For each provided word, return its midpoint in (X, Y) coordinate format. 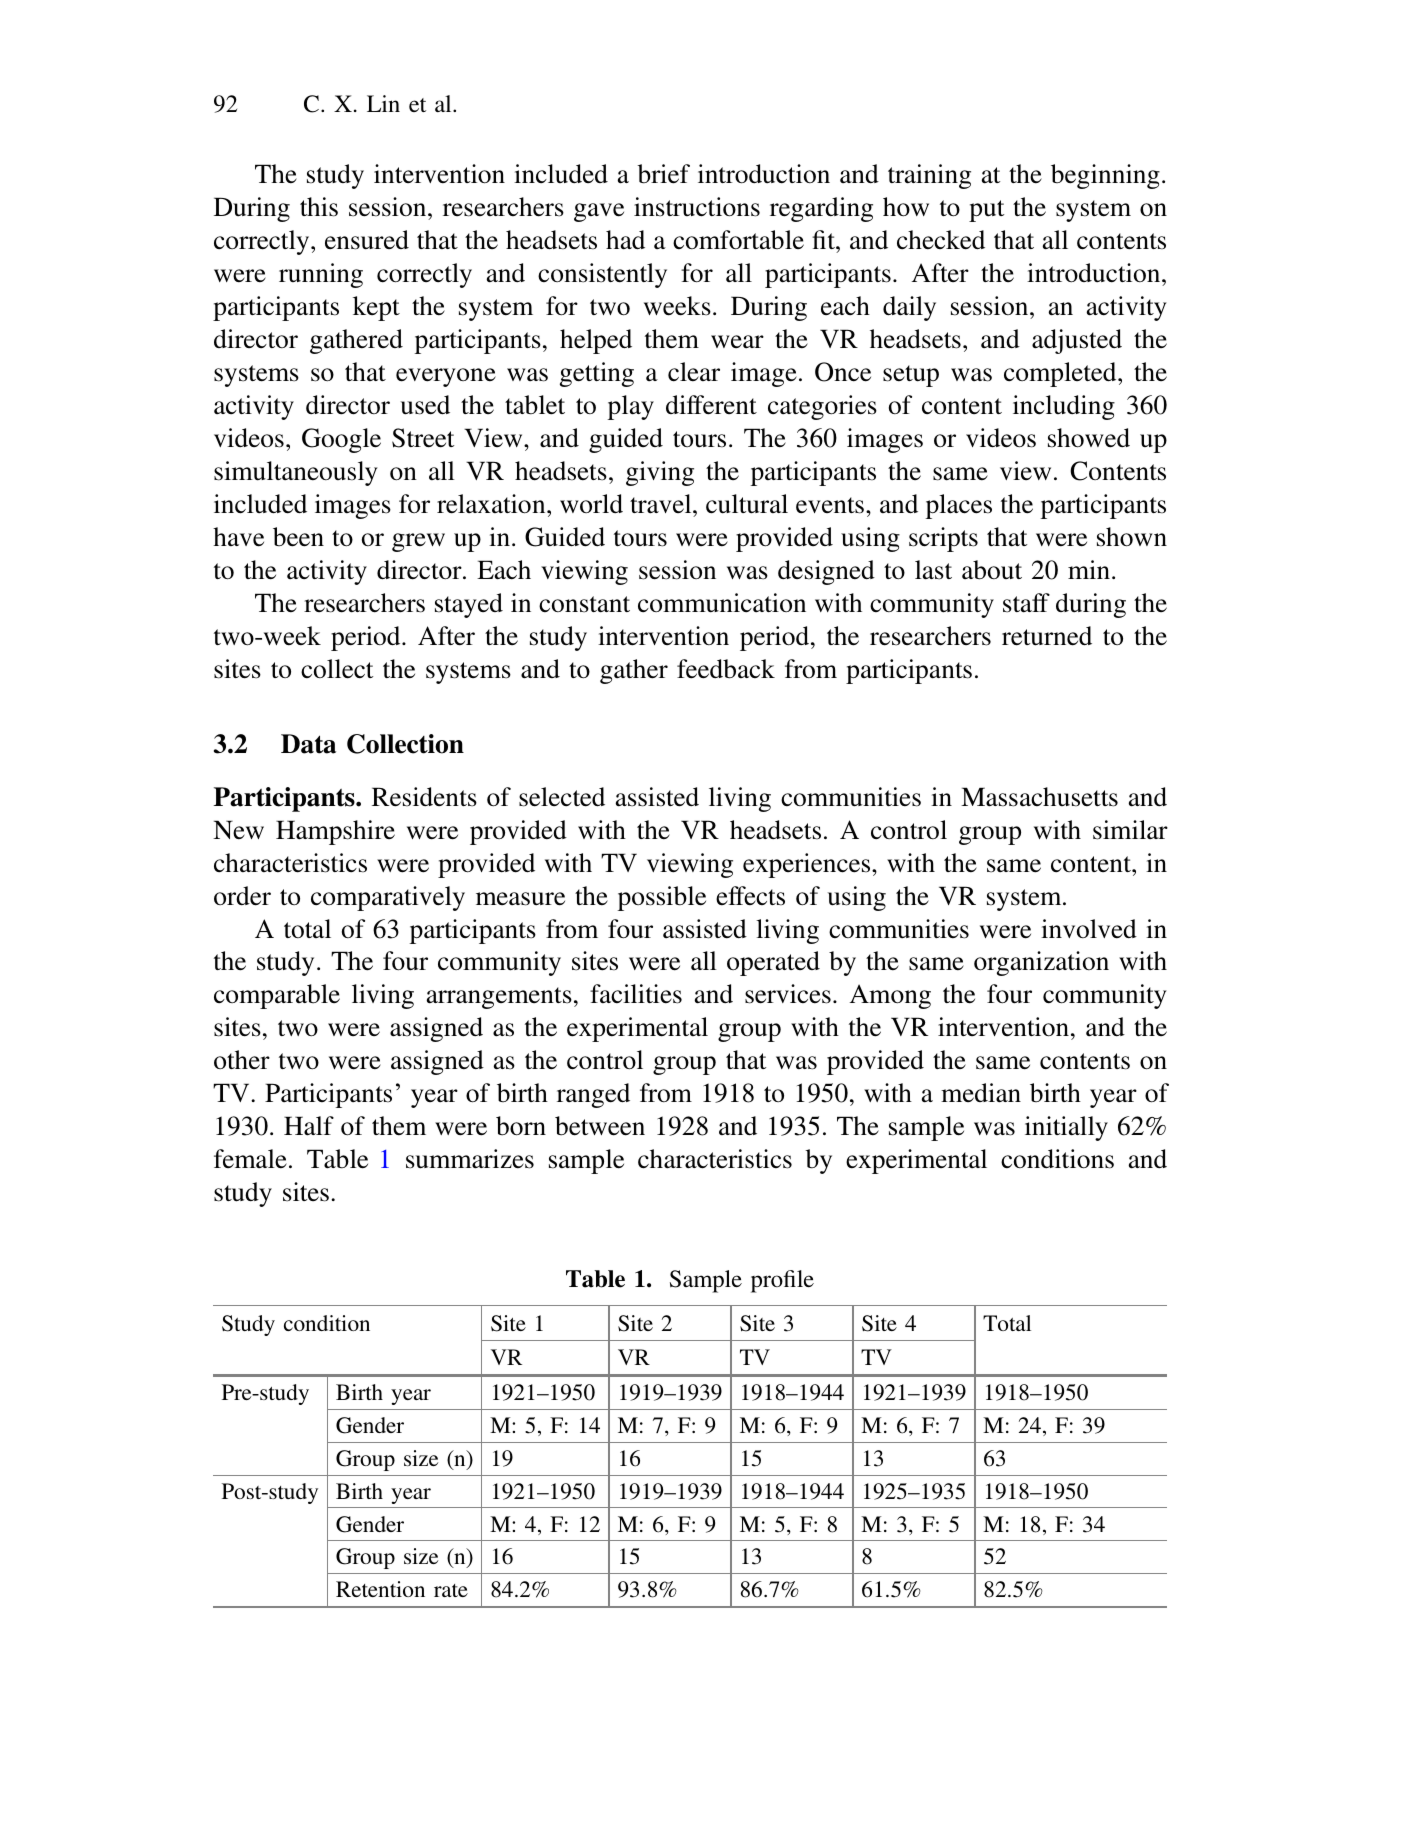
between (600, 1126)
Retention (380, 1589)
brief (663, 174)
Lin (383, 103)
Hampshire (335, 832)
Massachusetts (1039, 797)
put (986, 211)
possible (661, 898)
